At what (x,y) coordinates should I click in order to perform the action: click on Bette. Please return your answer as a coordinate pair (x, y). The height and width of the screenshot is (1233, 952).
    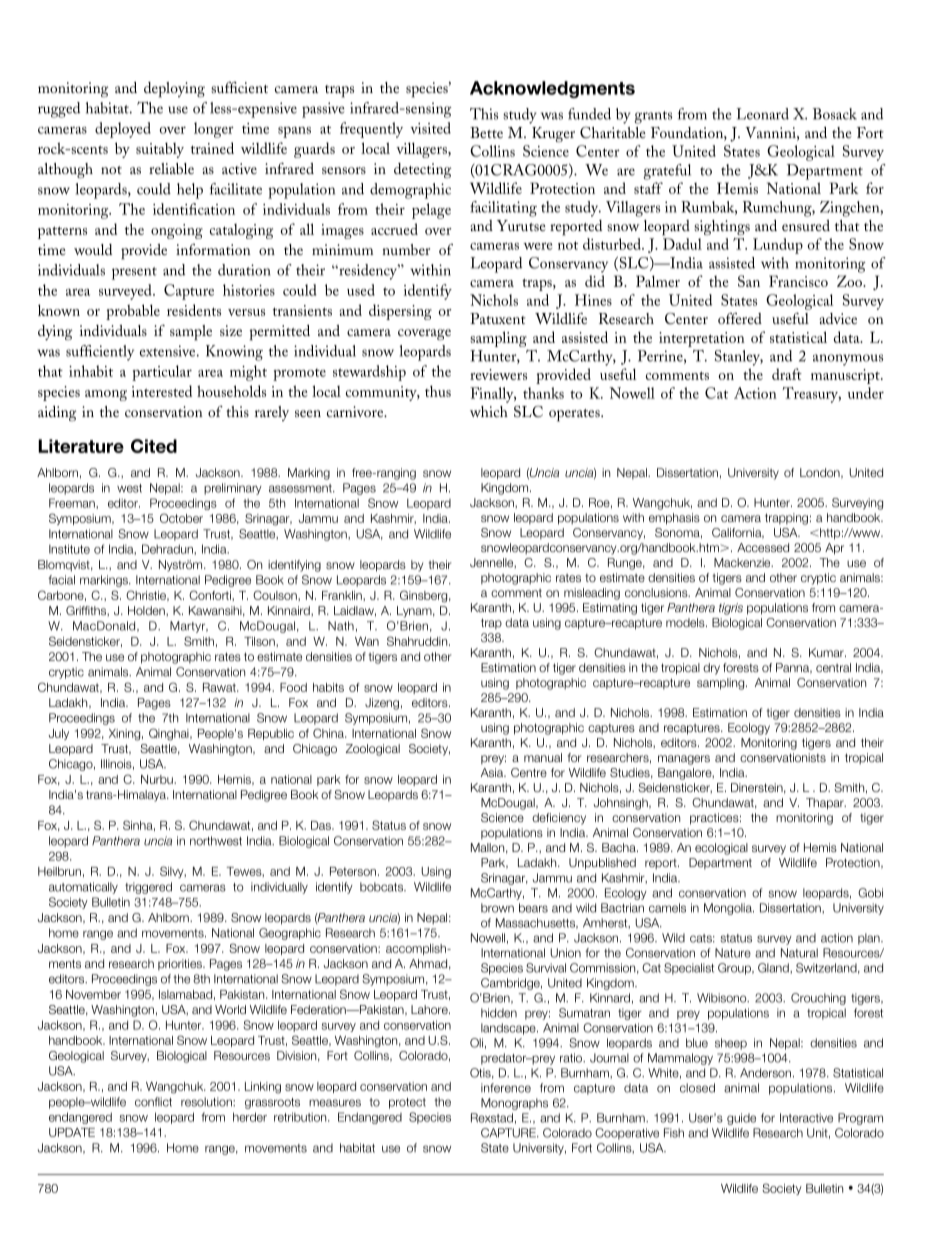
    Looking at the image, I should click on (486, 132).
